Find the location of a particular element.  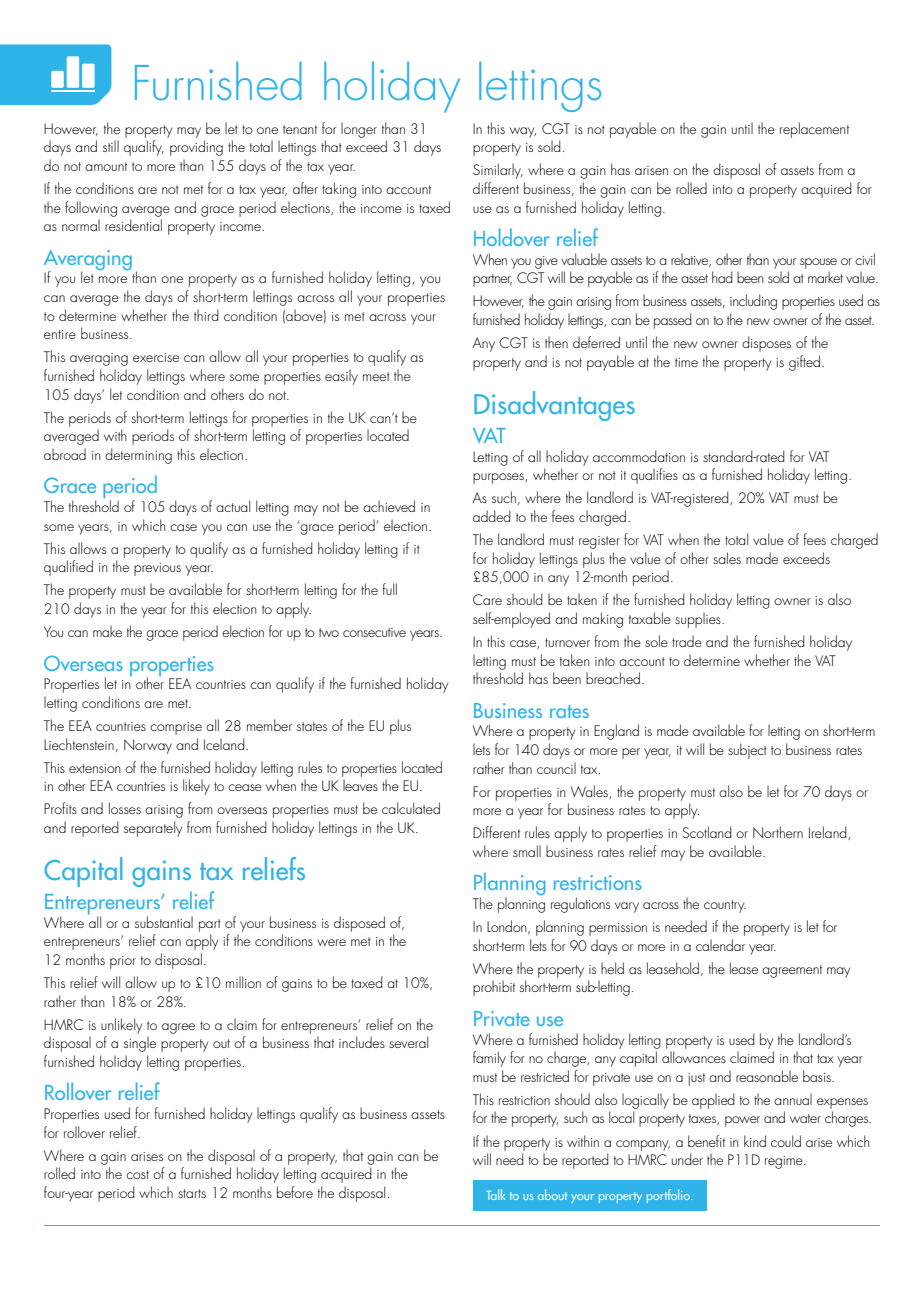

London is located at coordinates (508, 927).
